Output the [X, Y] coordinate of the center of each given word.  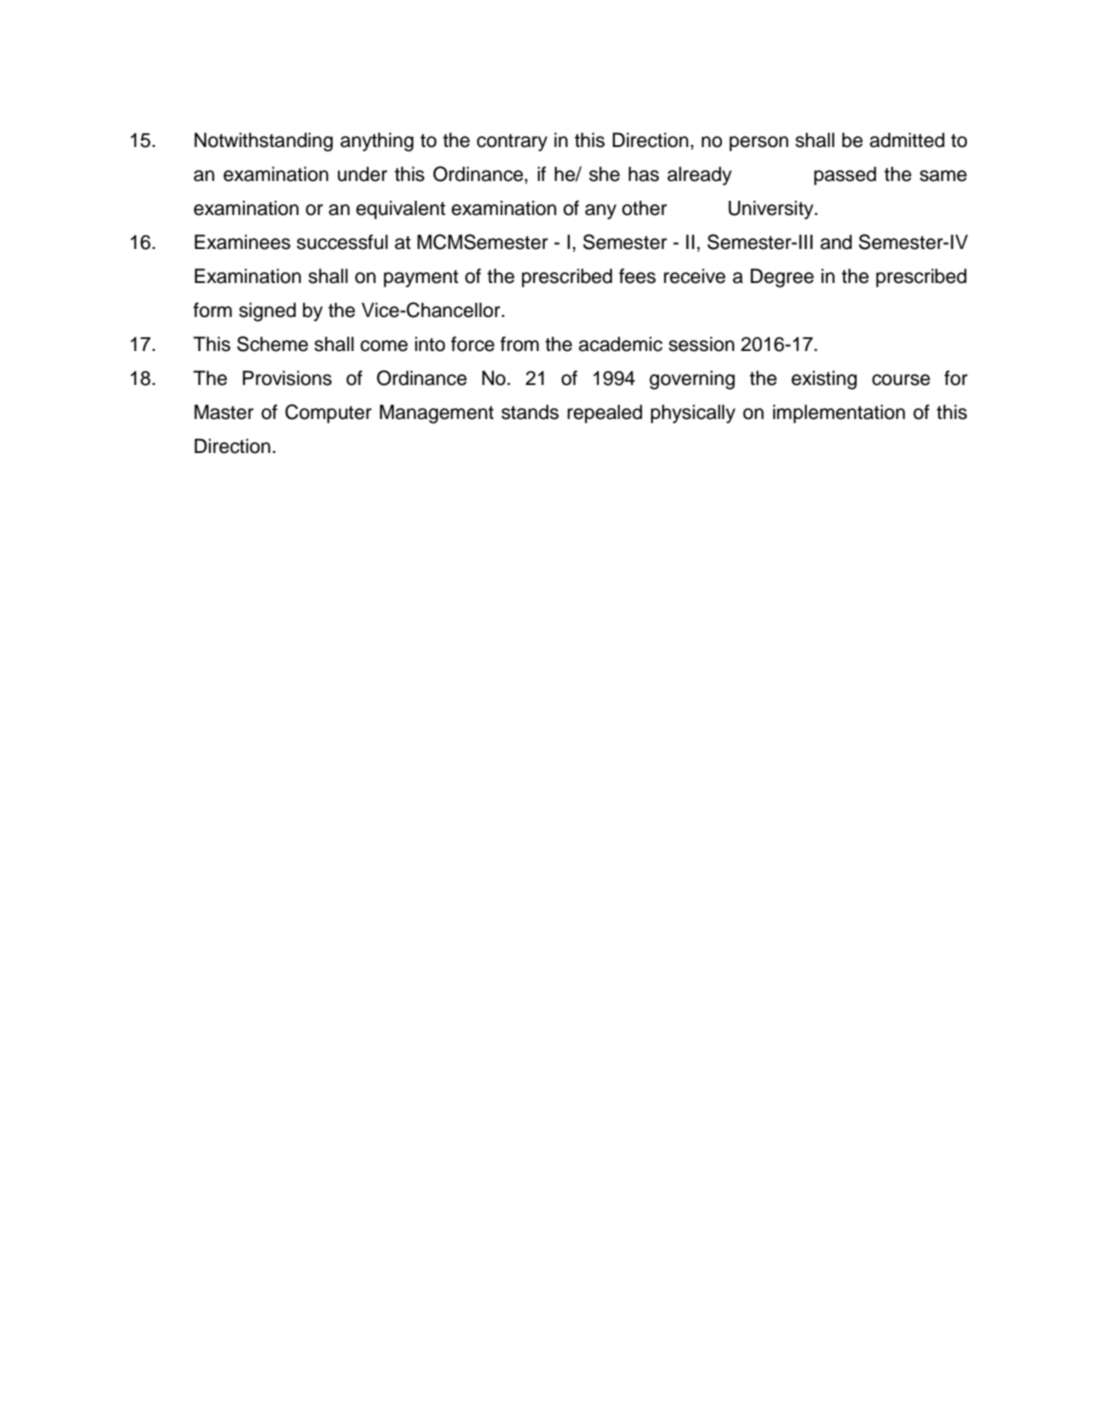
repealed [604, 413]
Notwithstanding [263, 142]
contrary [512, 143]
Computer [328, 413]
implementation [839, 413]
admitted [907, 140]
